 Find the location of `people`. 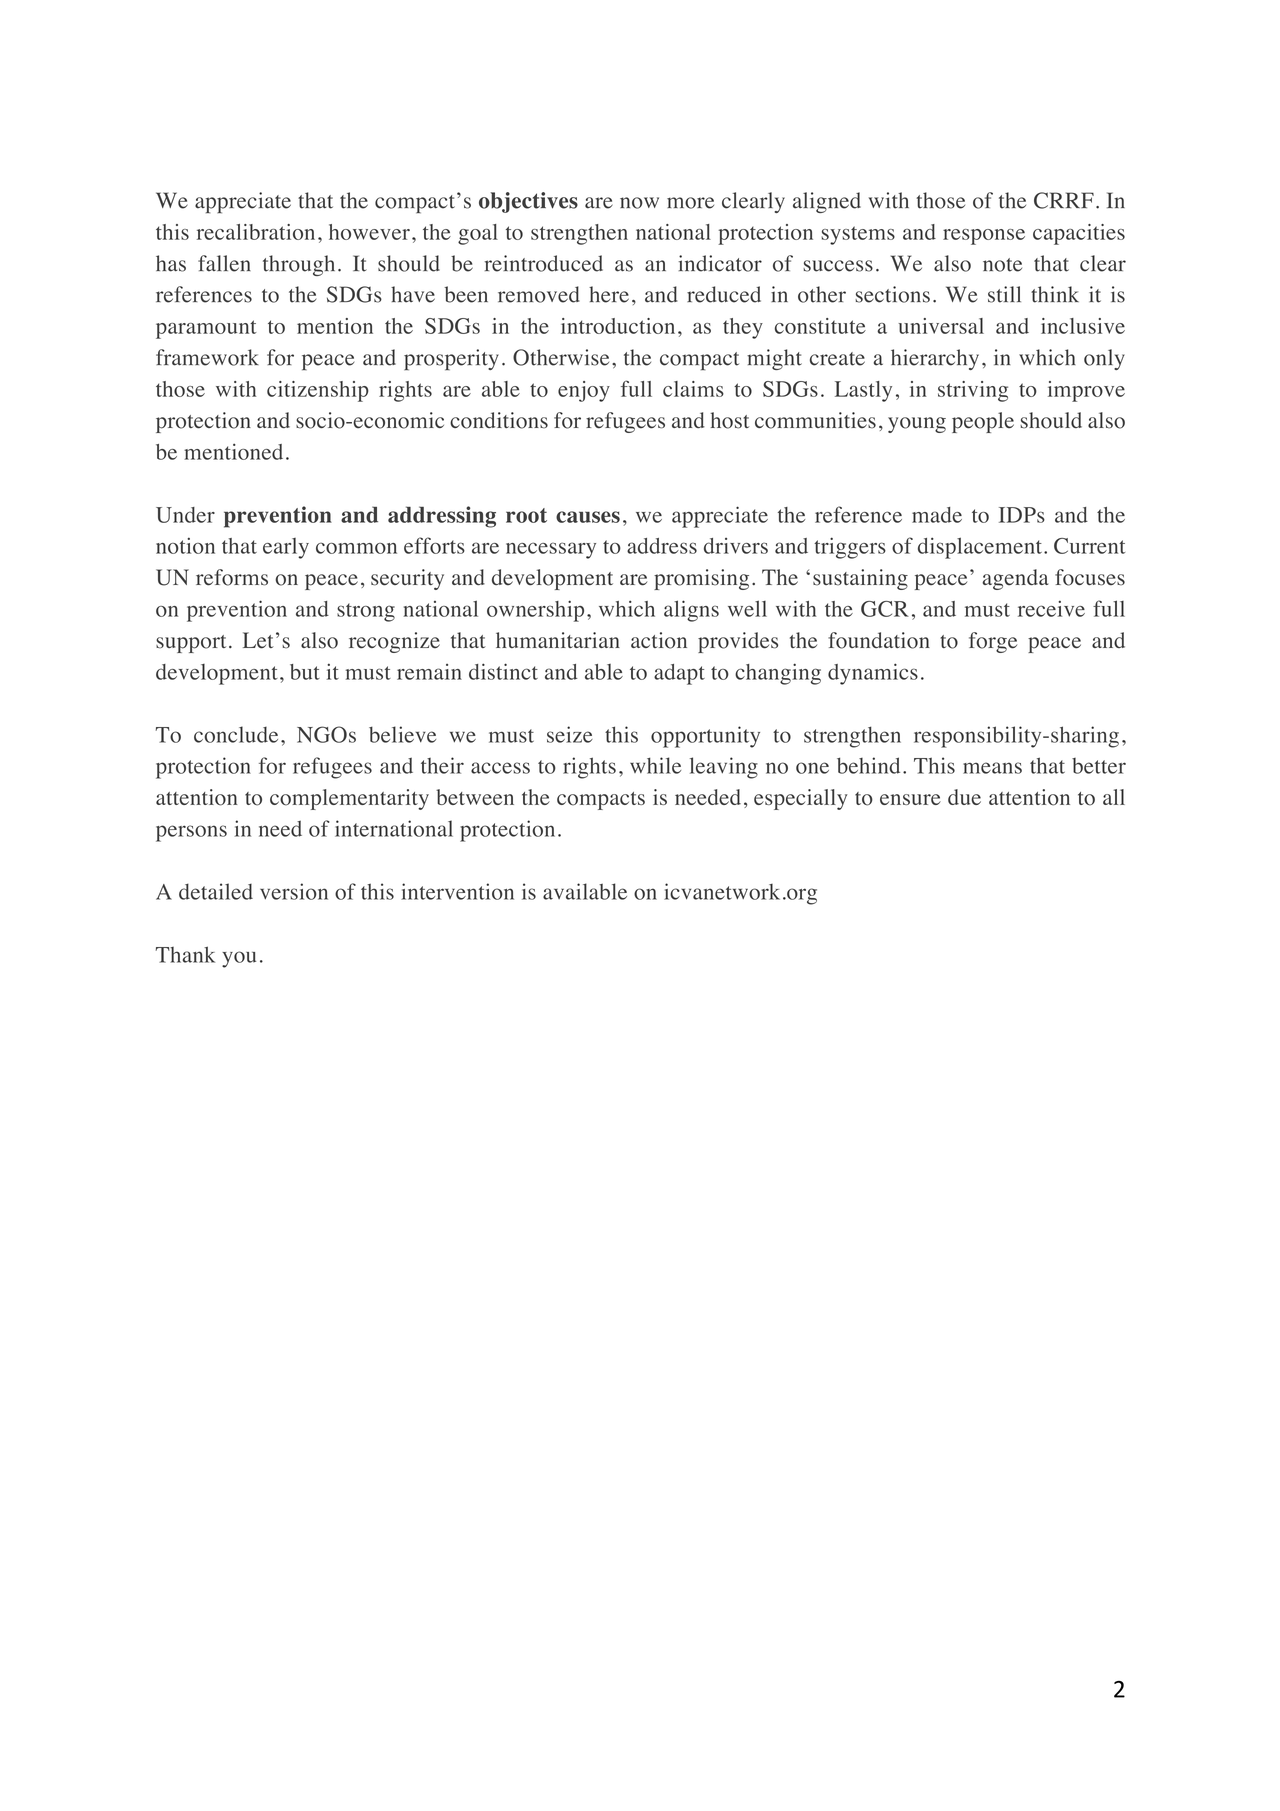

people is located at coordinates (983, 422).
